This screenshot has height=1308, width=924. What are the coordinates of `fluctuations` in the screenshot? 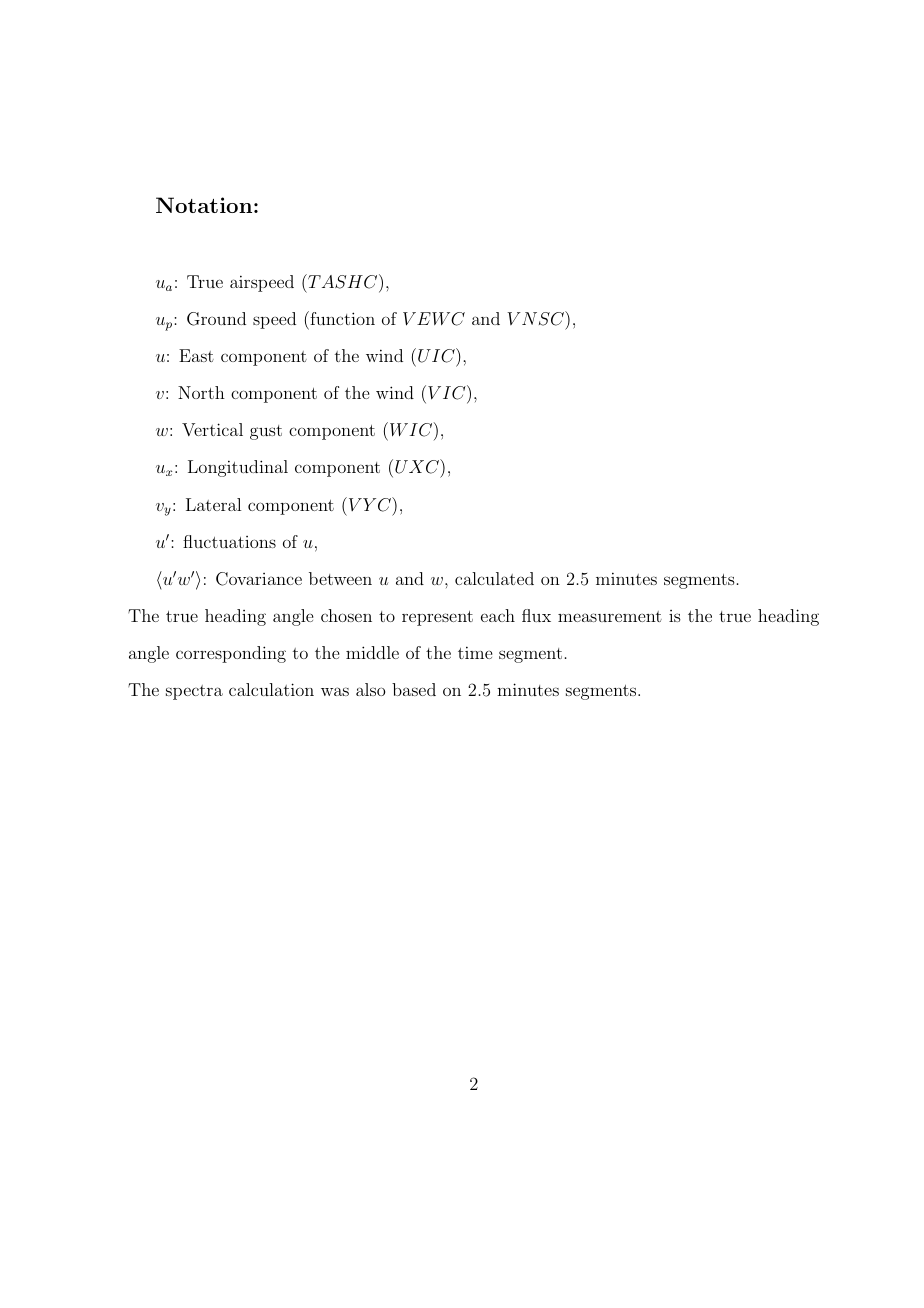 It's located at (229, 541).
